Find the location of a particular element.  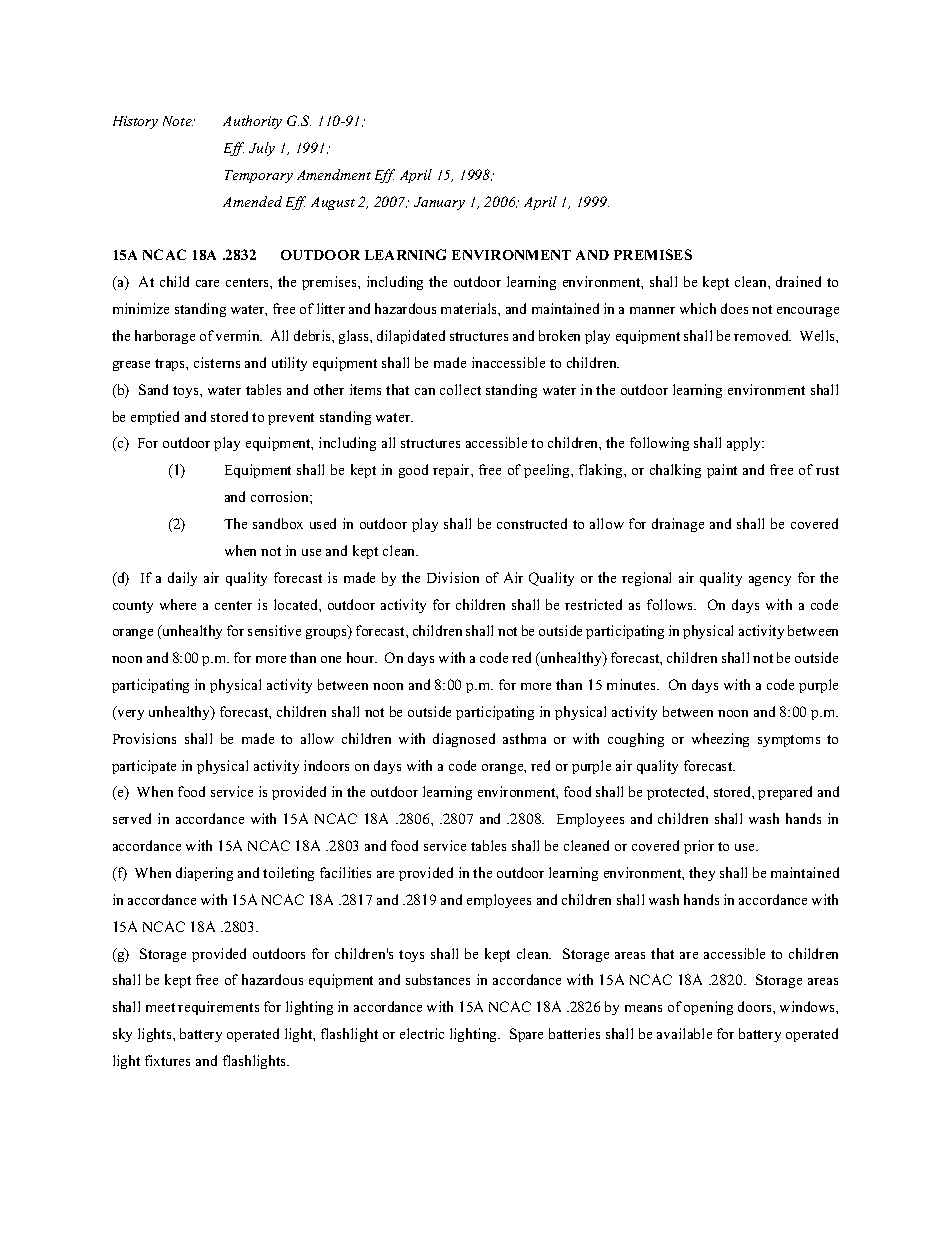

Spare is located at coordinates (526, 1035).
